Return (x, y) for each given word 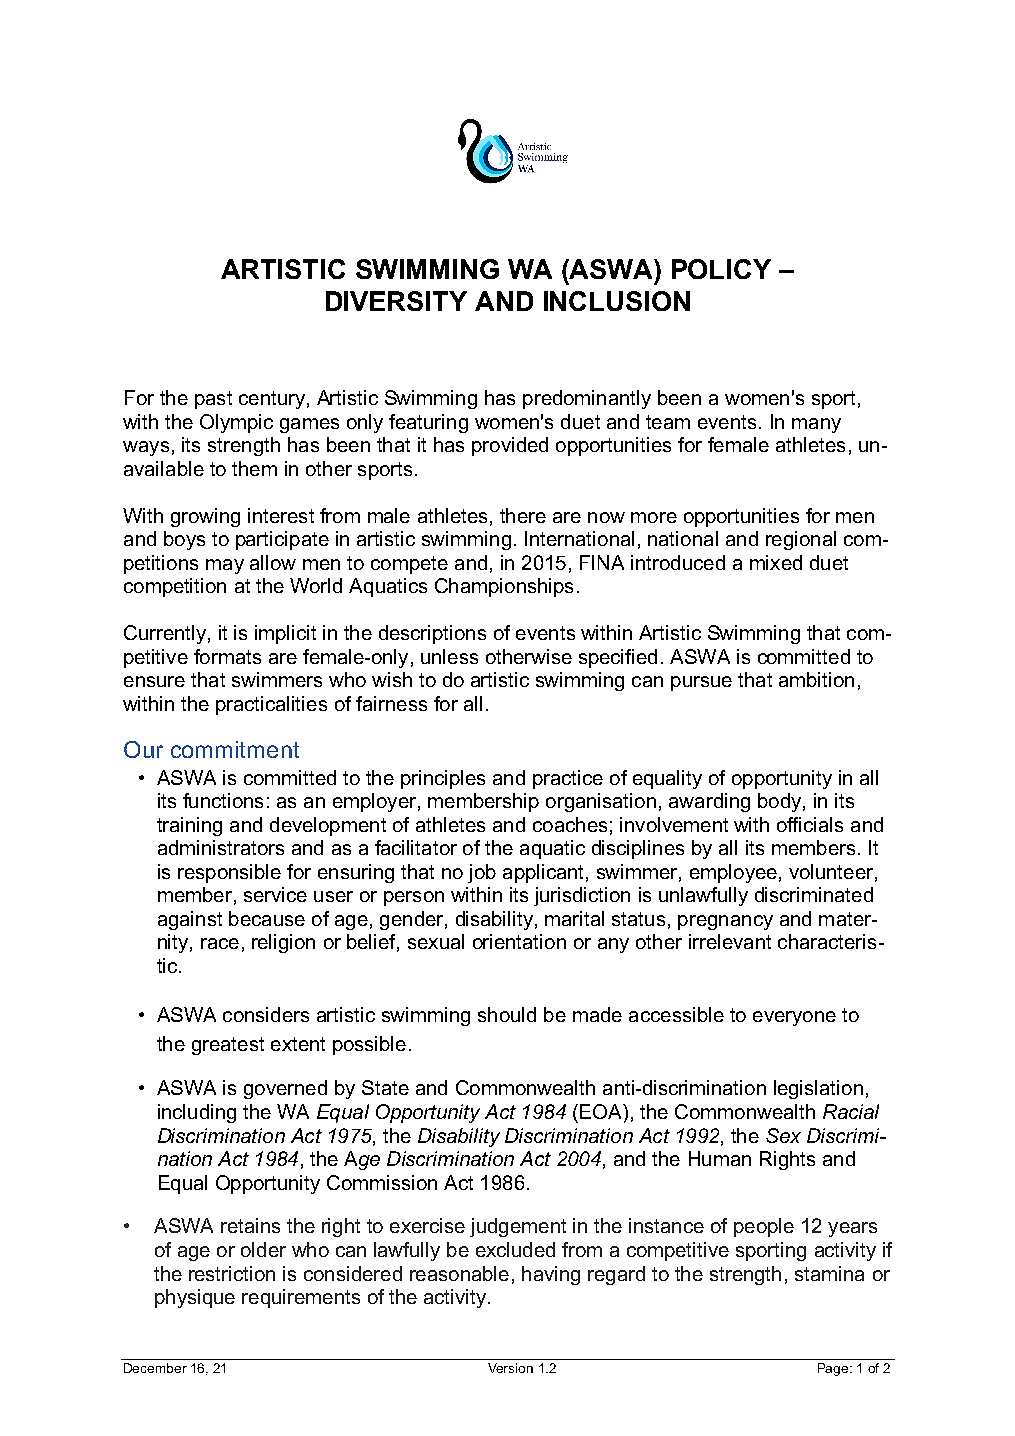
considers (266, 1014)
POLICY (721, 269)
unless (449, 656)
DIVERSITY (396, 301)
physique (195, 1298)
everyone (794, 1018)
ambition (816, 679)
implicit (285, 634)
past (213, 400)
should (507, 1014)
